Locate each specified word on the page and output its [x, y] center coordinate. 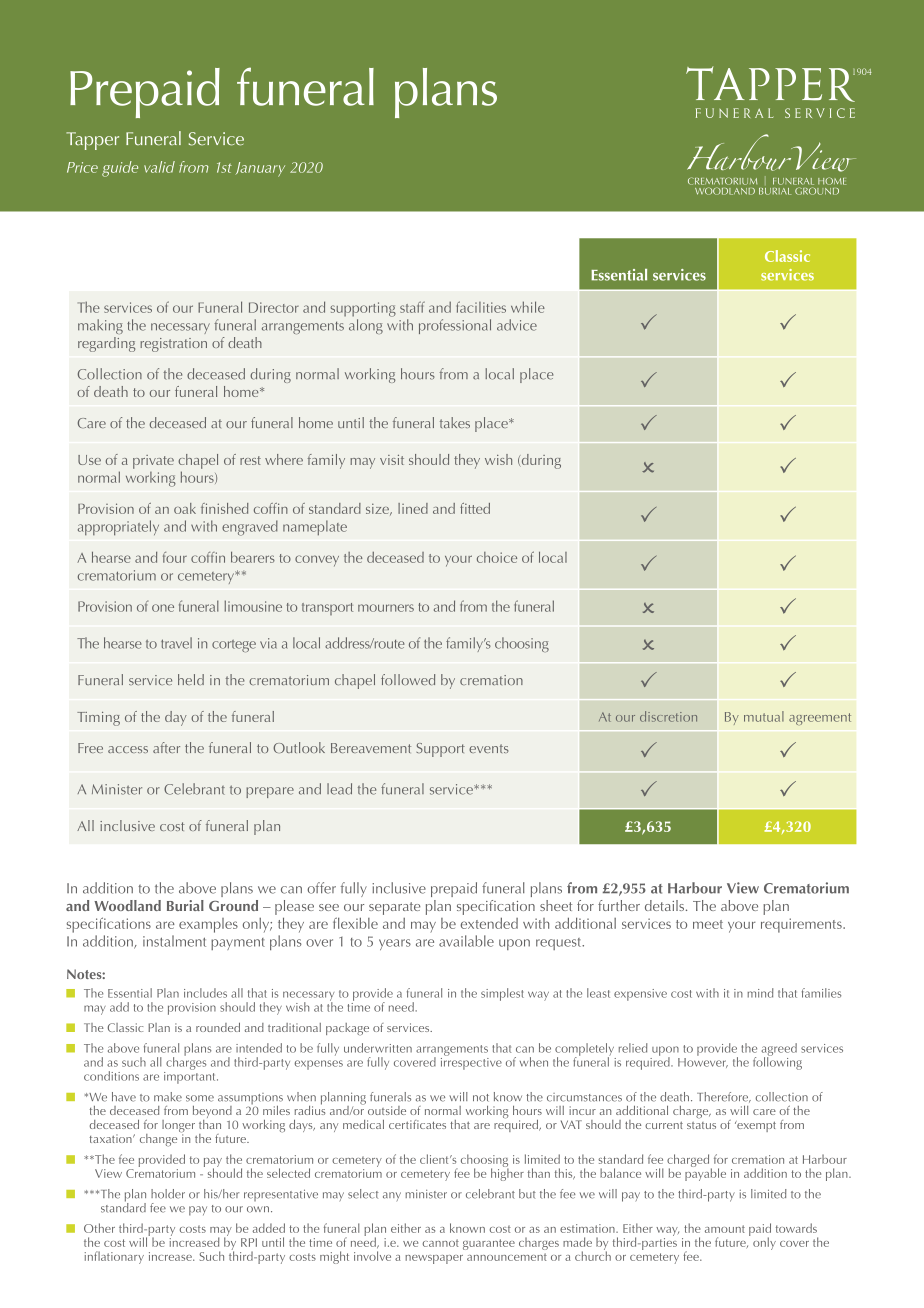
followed [408, 679]
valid [159, 167]
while [528, 307]
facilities [481, 307]
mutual [764, 716]
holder [168, 1194]
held [191, 679]
